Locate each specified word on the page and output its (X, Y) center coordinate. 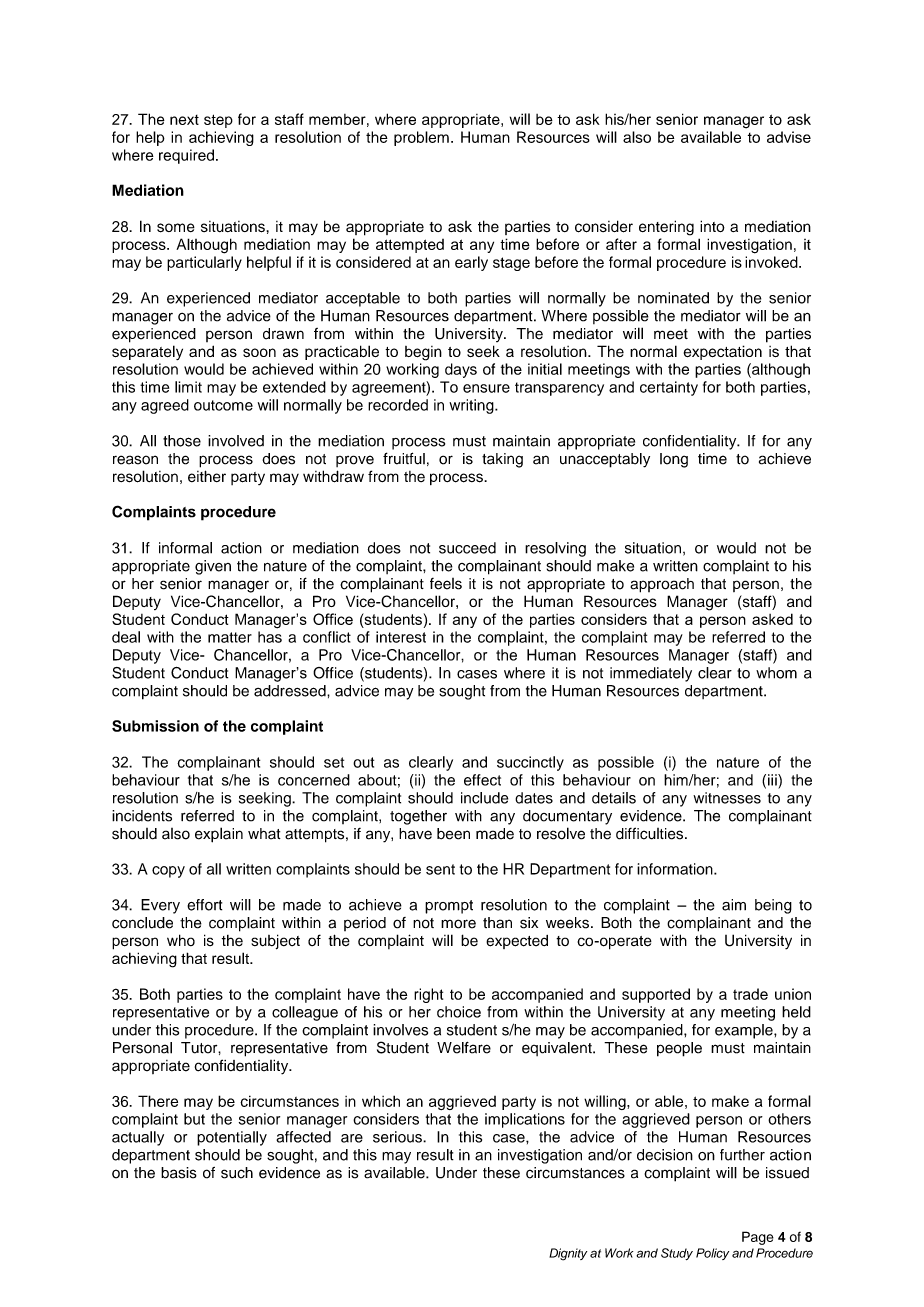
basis (179, 1173)
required (186, 156)
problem (421, 138)
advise (789, 137)
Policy (712, 1254)
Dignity (568, 1254)
